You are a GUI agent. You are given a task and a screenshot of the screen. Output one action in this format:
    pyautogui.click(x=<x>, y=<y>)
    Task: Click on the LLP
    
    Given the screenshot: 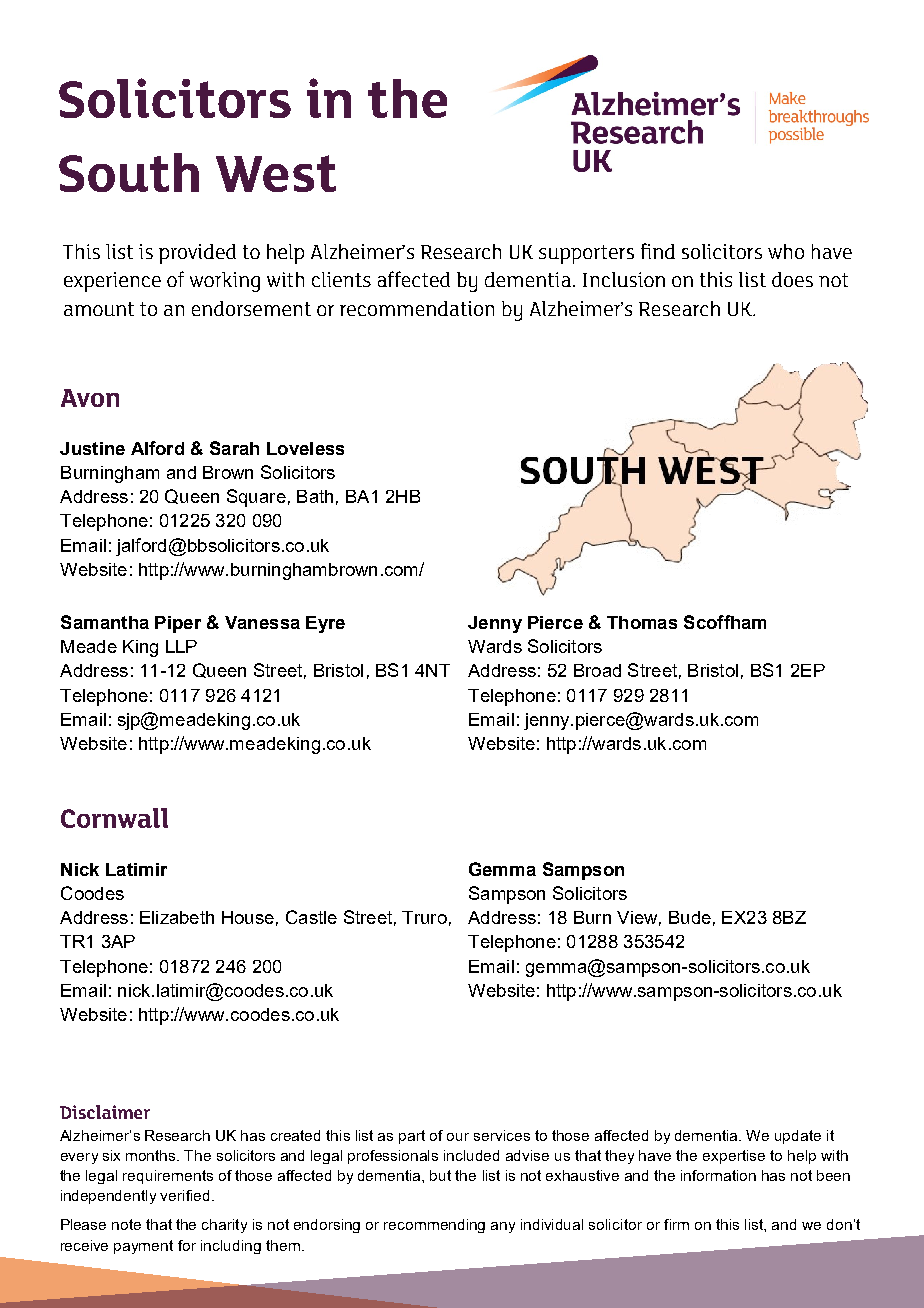 What is the action you would take?
    pyautogui.click(x=181, y=646)
